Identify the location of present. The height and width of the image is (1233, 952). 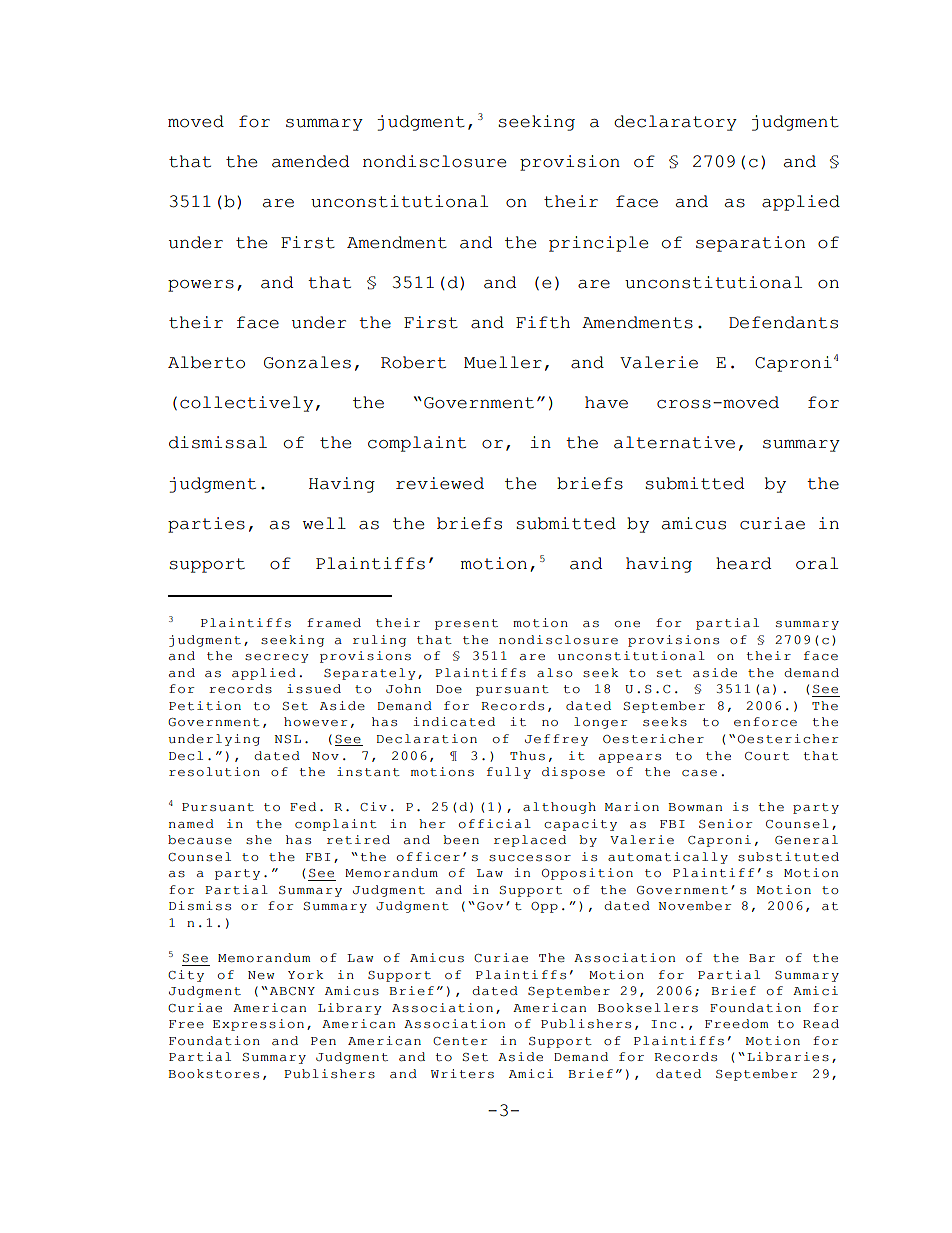
(466, 624).
